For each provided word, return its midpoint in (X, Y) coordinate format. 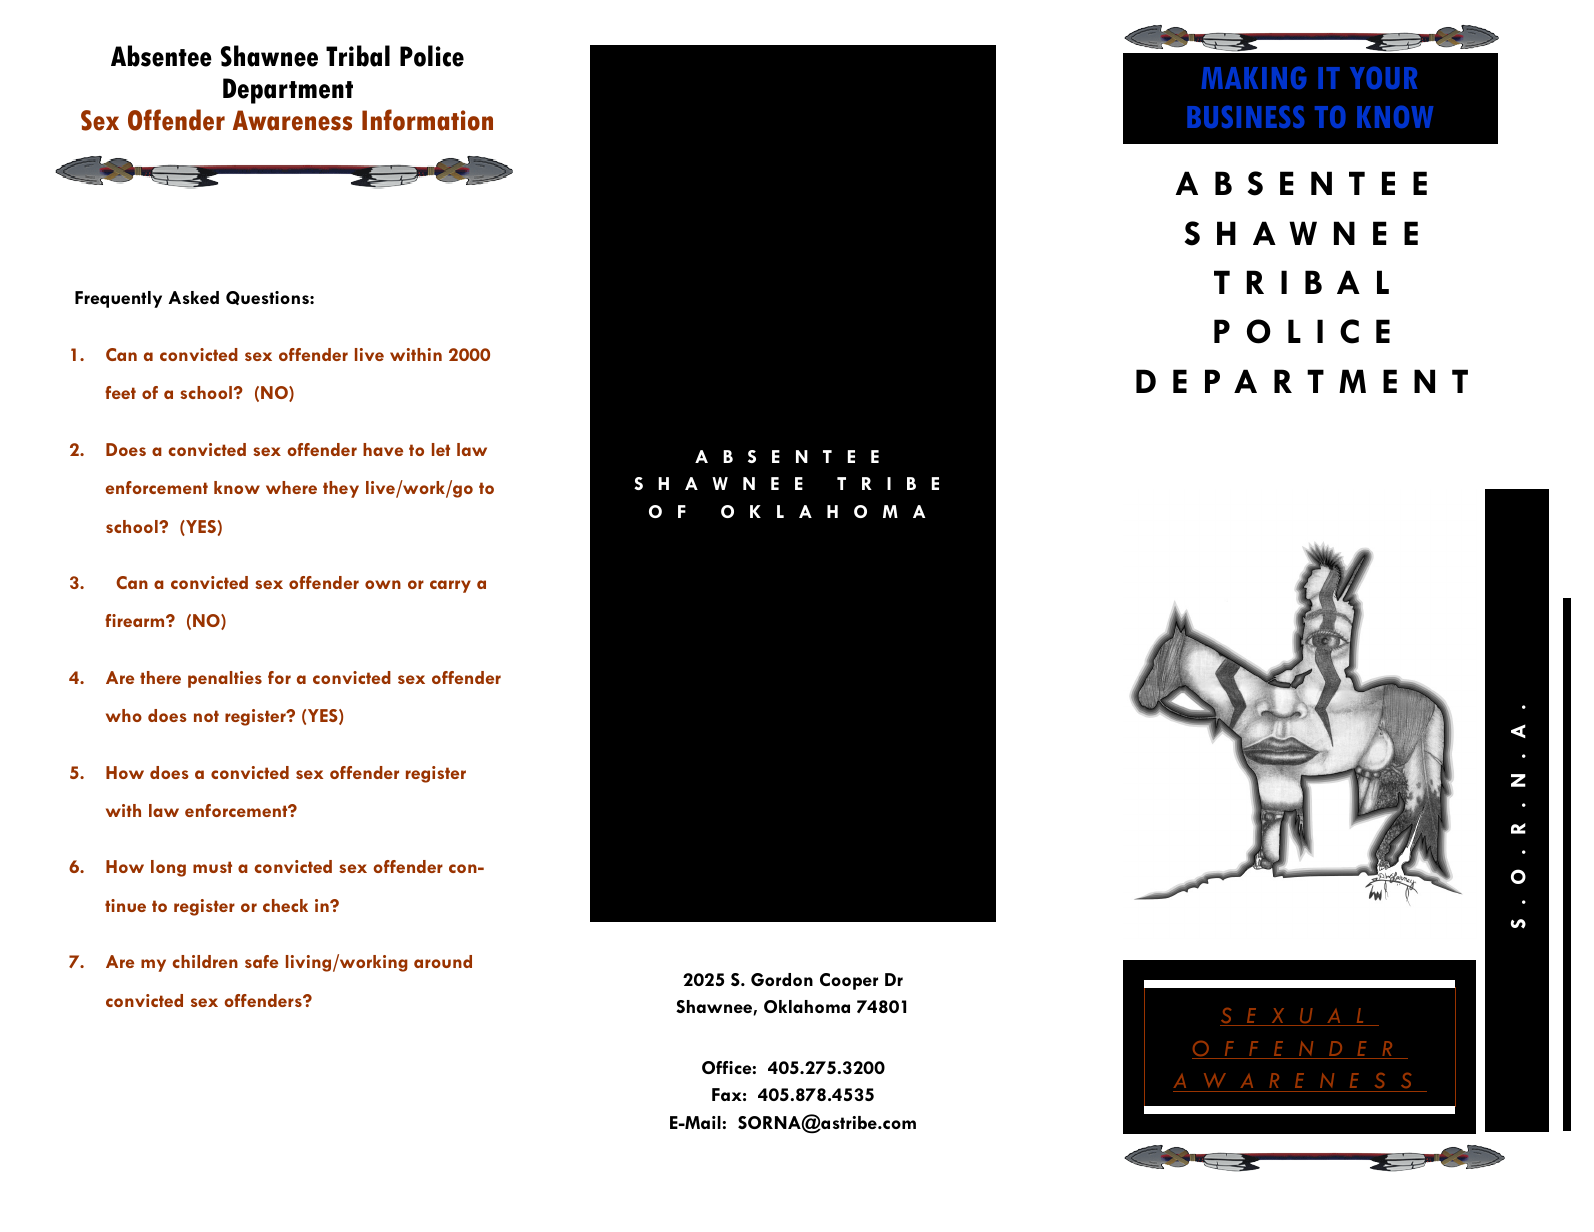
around (443, 961)
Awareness (292, 120)
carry (450, 586)
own (383, 584)
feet (120, 392)
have (383, 449)
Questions (268, 298)
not (206, 716)
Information (427, 120)
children (205, 961)
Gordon (782, 979)
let (441, 449)
